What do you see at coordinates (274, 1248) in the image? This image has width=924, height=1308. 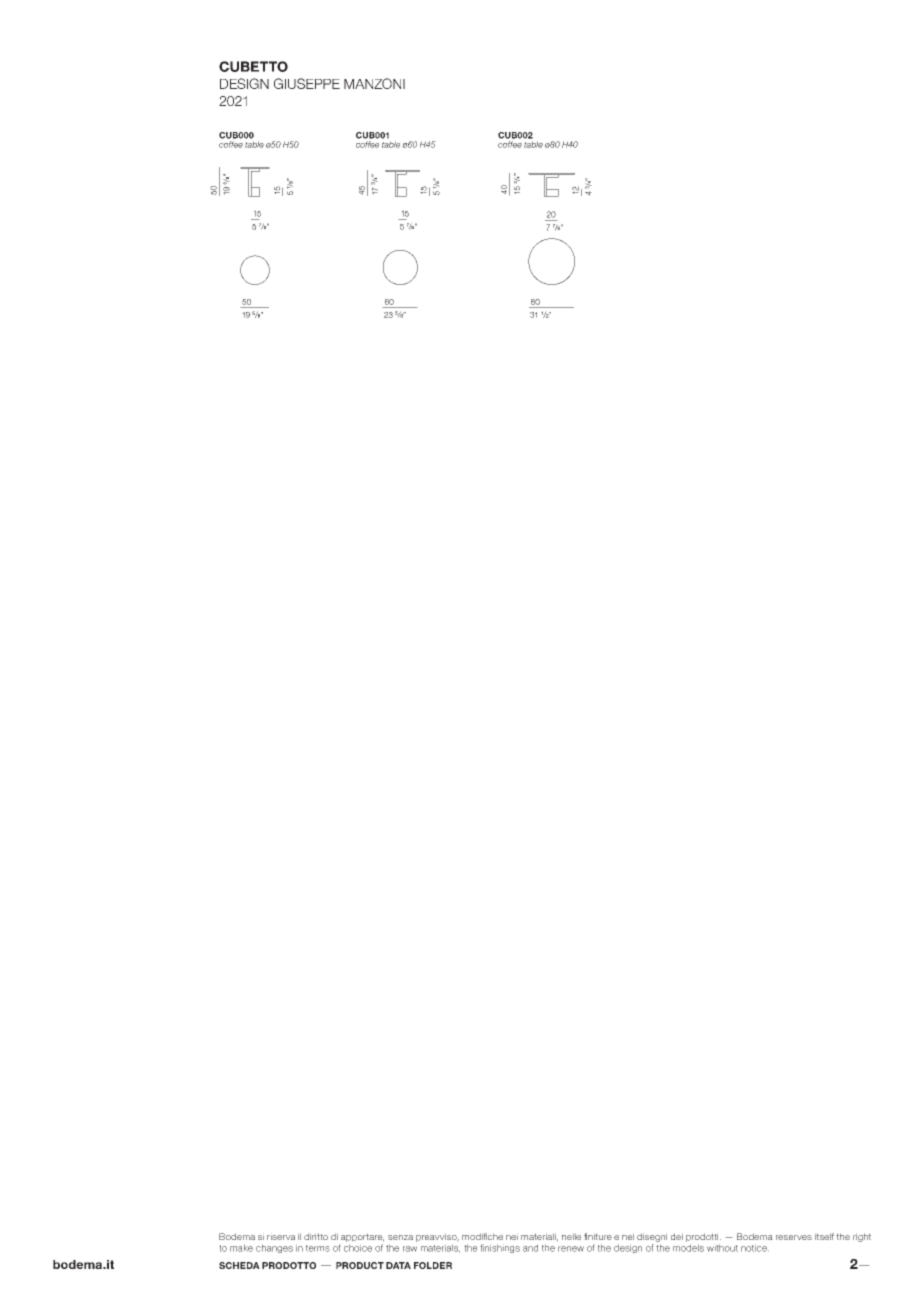 I see `changes` at bounding box center [274, 1248].
